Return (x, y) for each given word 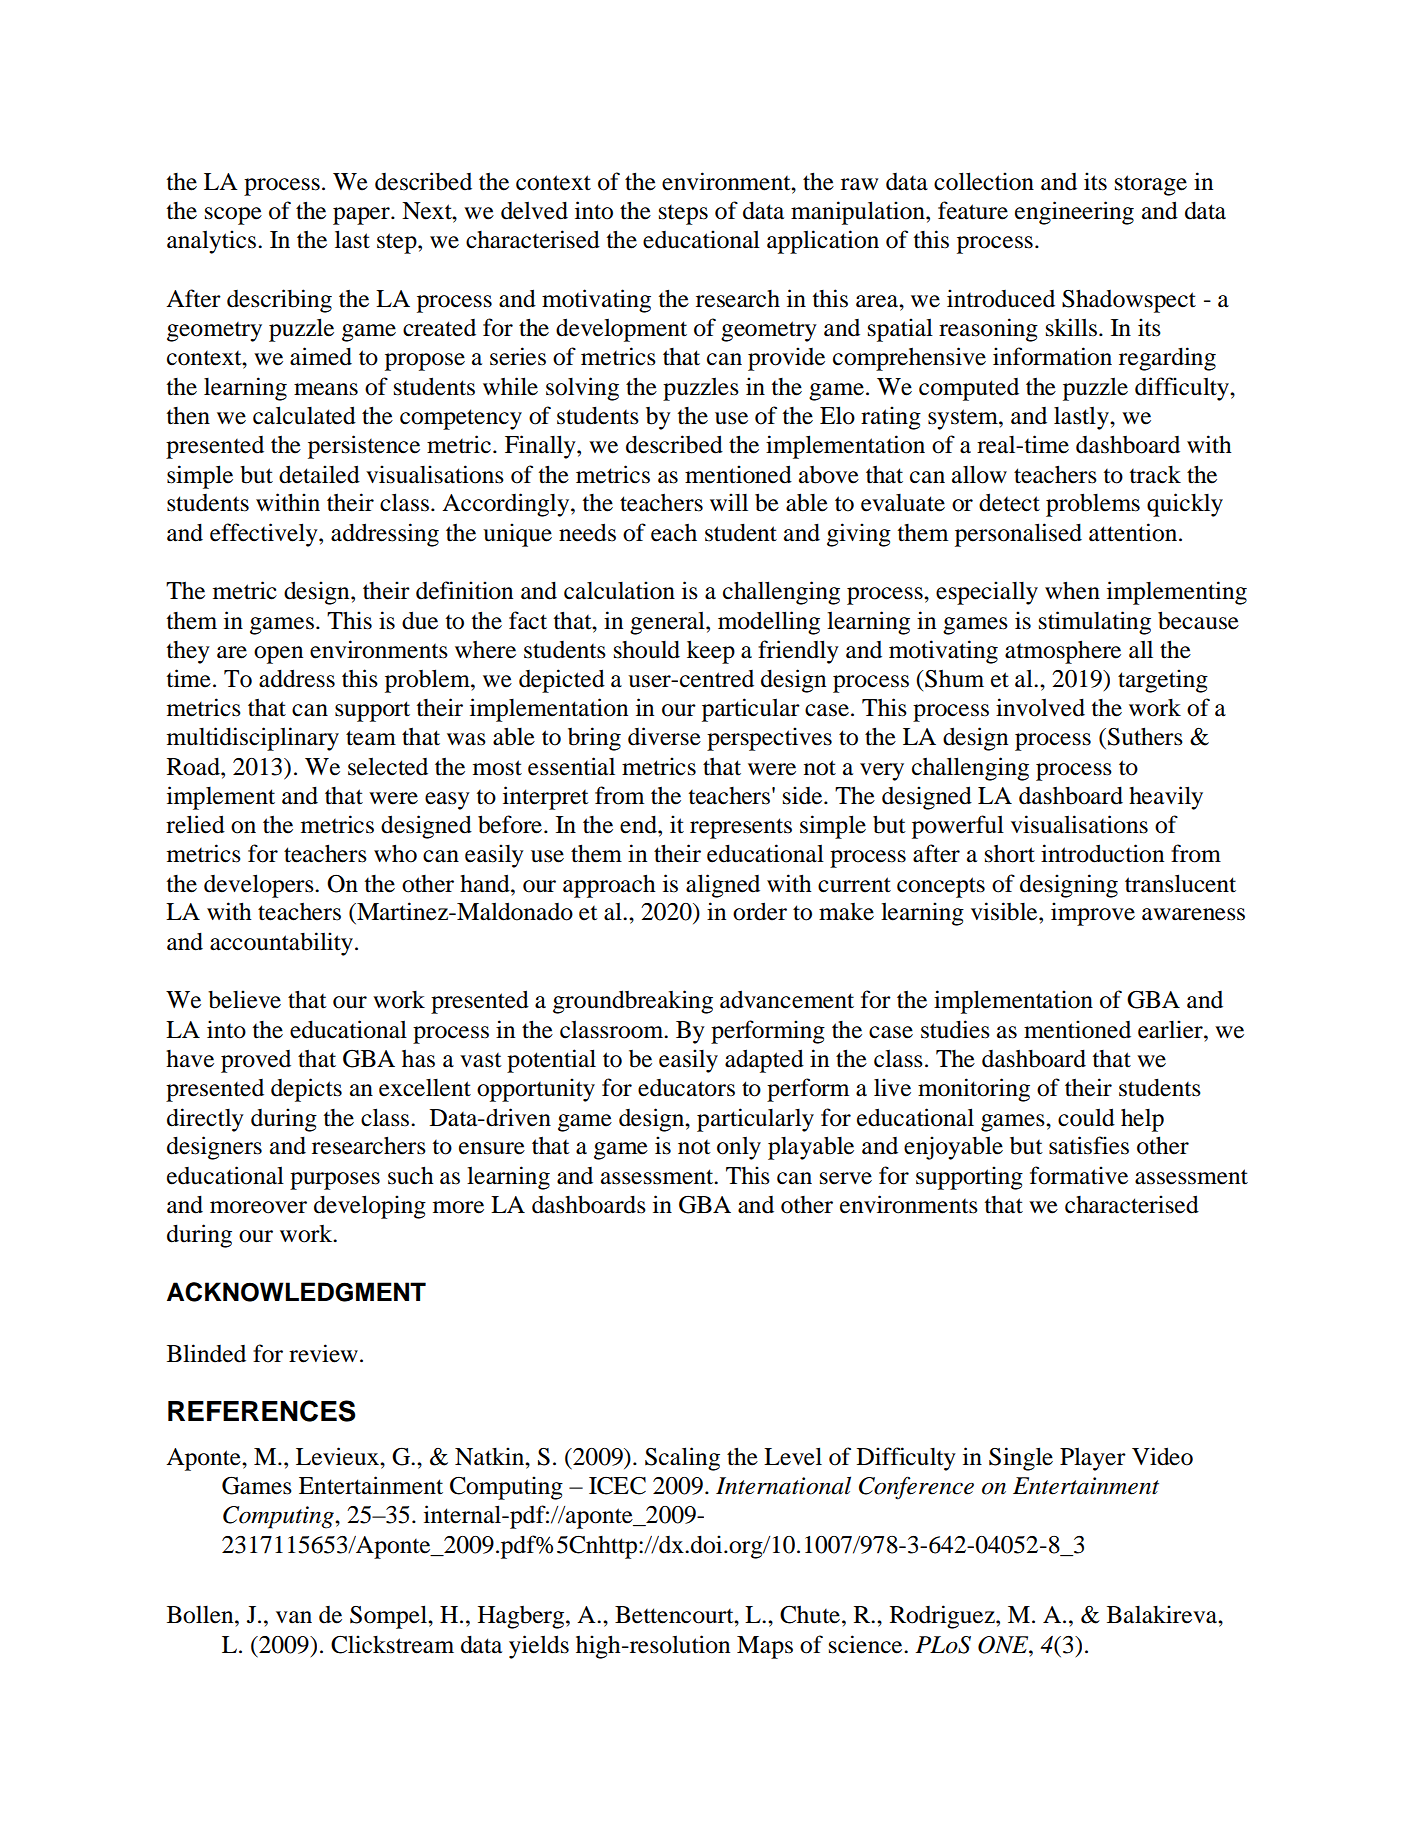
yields (539, 1647)
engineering (1074, 213)
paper (362, 216)
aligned (723, 886)
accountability (281, 944)
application (823, 242)
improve (1093, 914)
